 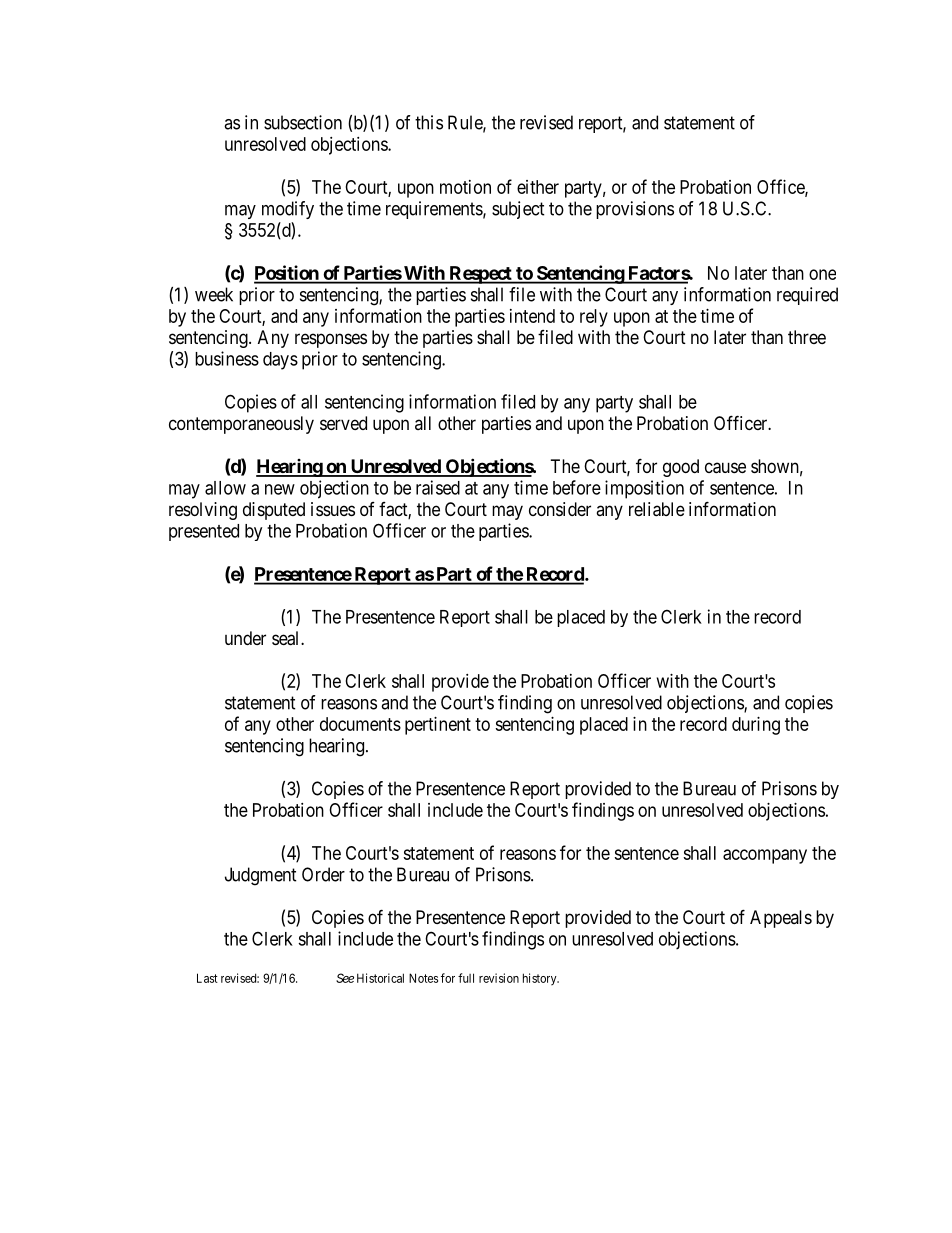 I want to click on revision, so click(x=499, y=978).
